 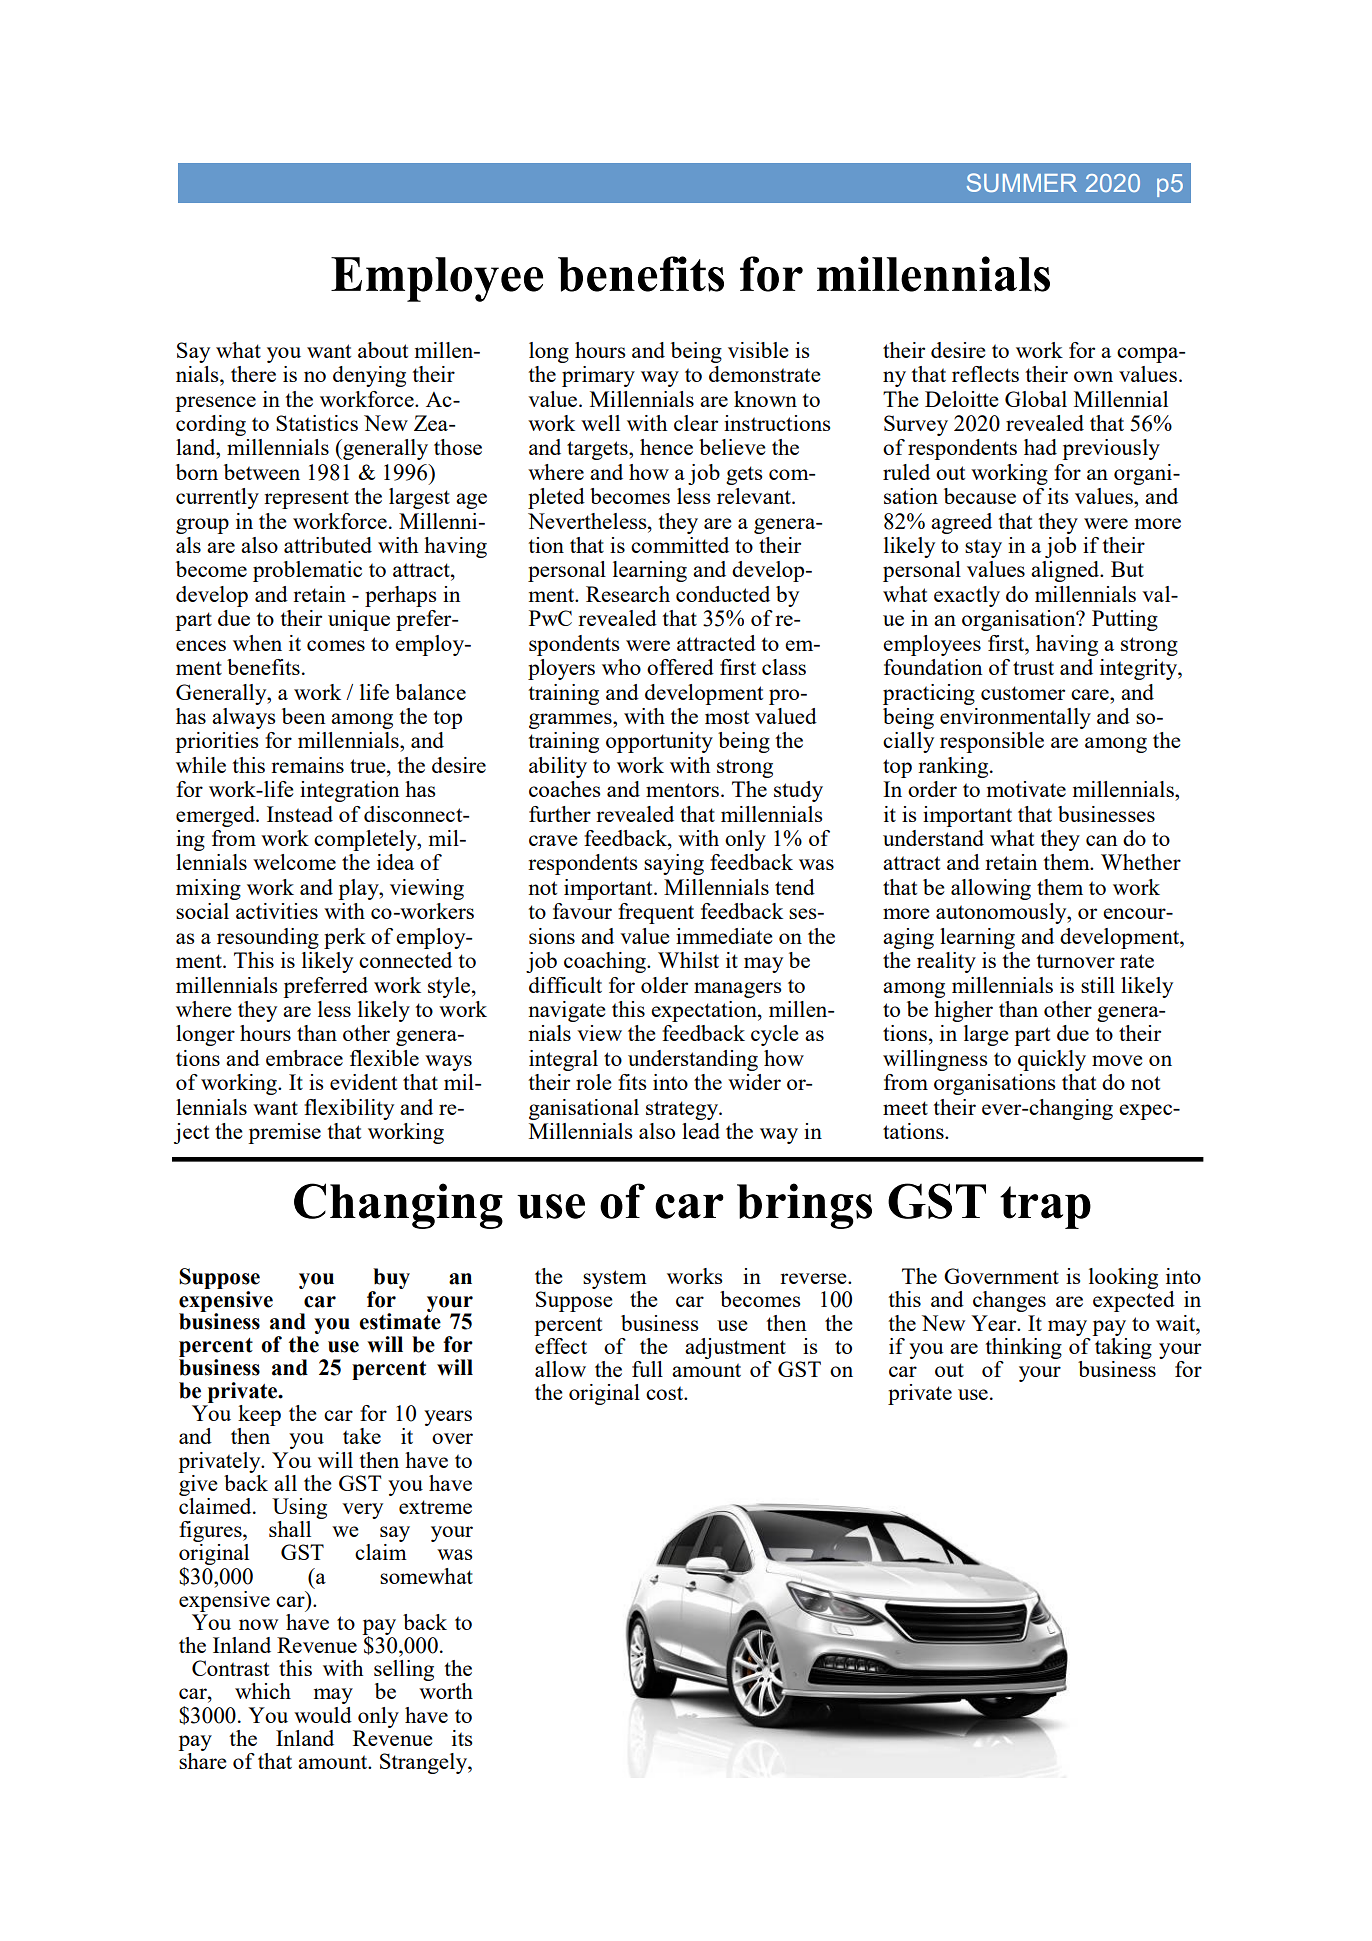 What do you see at coordinates (688, 960) in the screenshot?
I see `Whilst` at bounding box center [688, 960].
